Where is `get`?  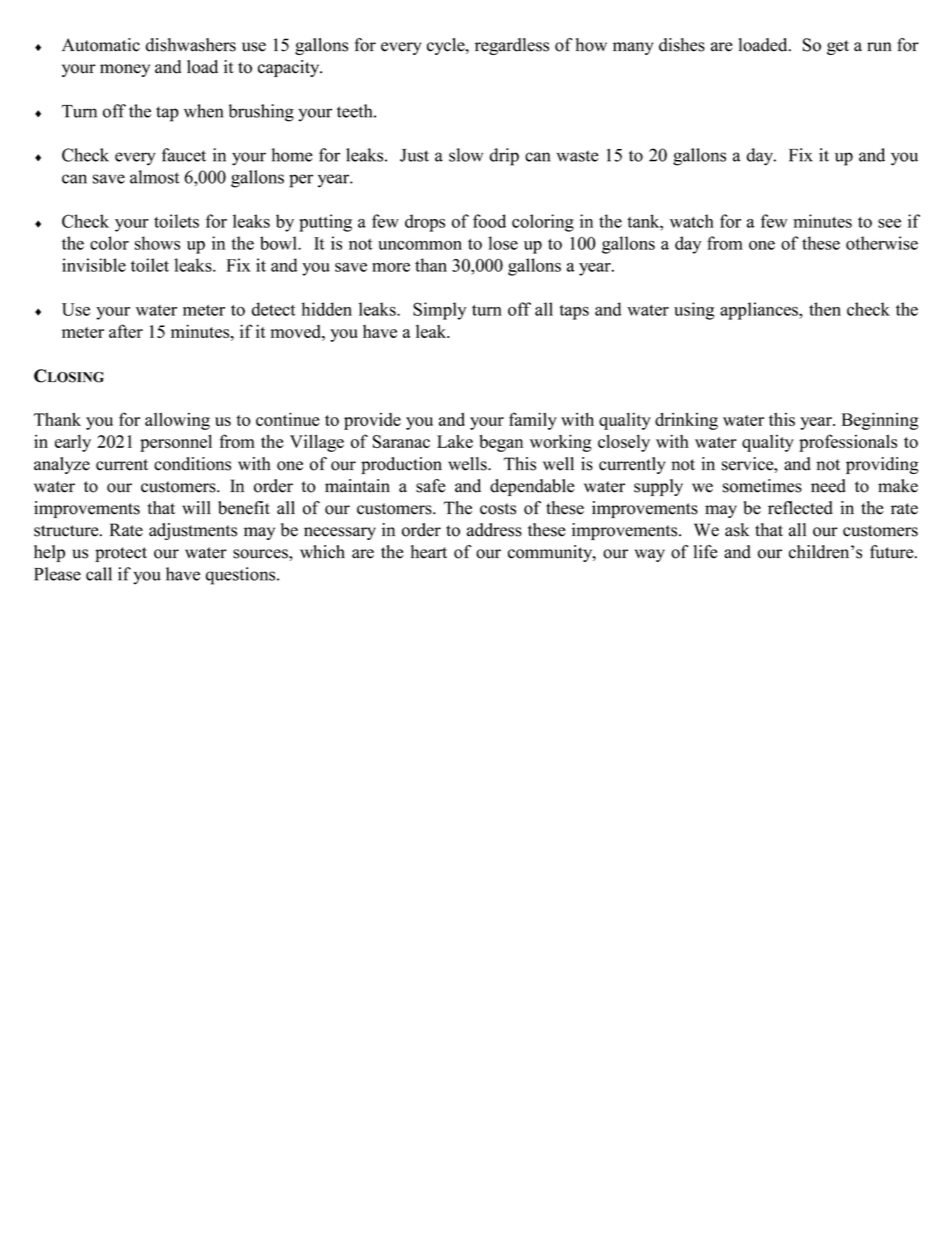
get is located at coordinates (838, 47).
